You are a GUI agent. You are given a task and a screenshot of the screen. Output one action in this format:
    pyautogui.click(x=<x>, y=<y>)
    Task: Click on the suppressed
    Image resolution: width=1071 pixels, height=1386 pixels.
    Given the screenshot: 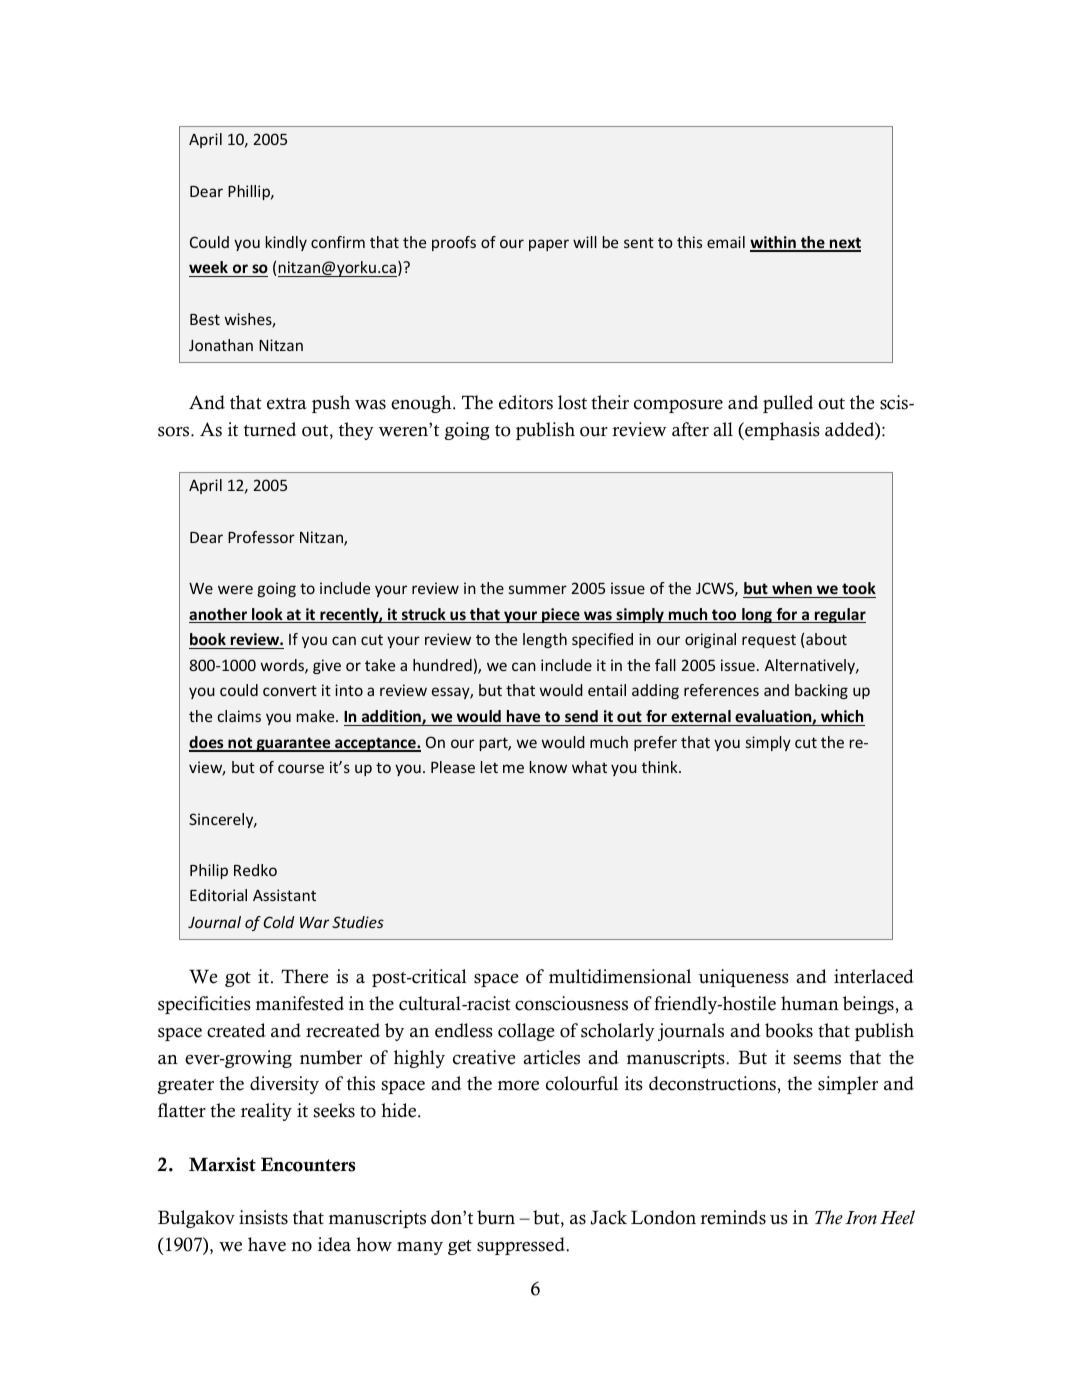 What is the action you would take?
    pyautogui.click(x=522, y=1246)
